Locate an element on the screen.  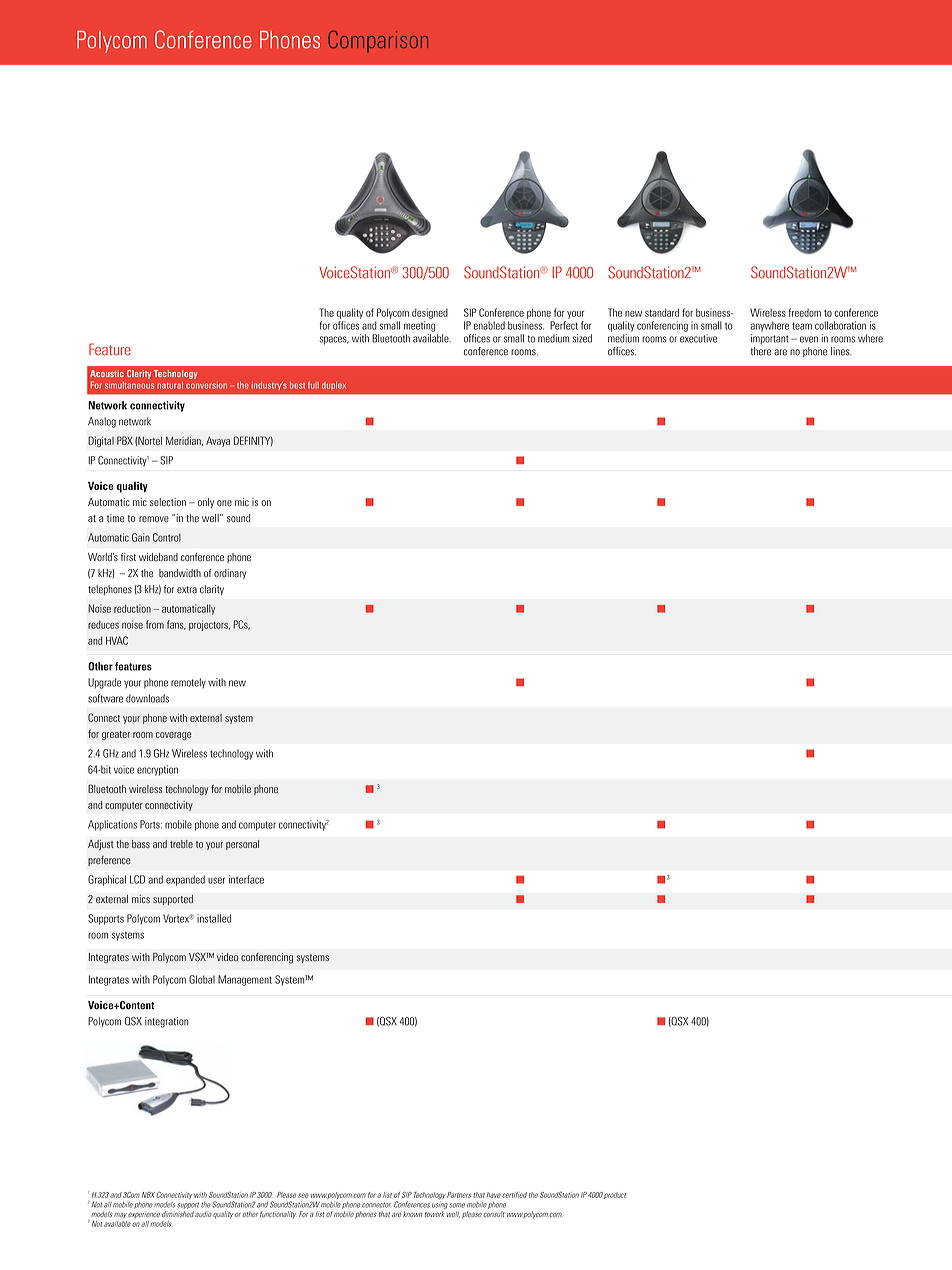
freedom is located at coordinates (805, 312).
